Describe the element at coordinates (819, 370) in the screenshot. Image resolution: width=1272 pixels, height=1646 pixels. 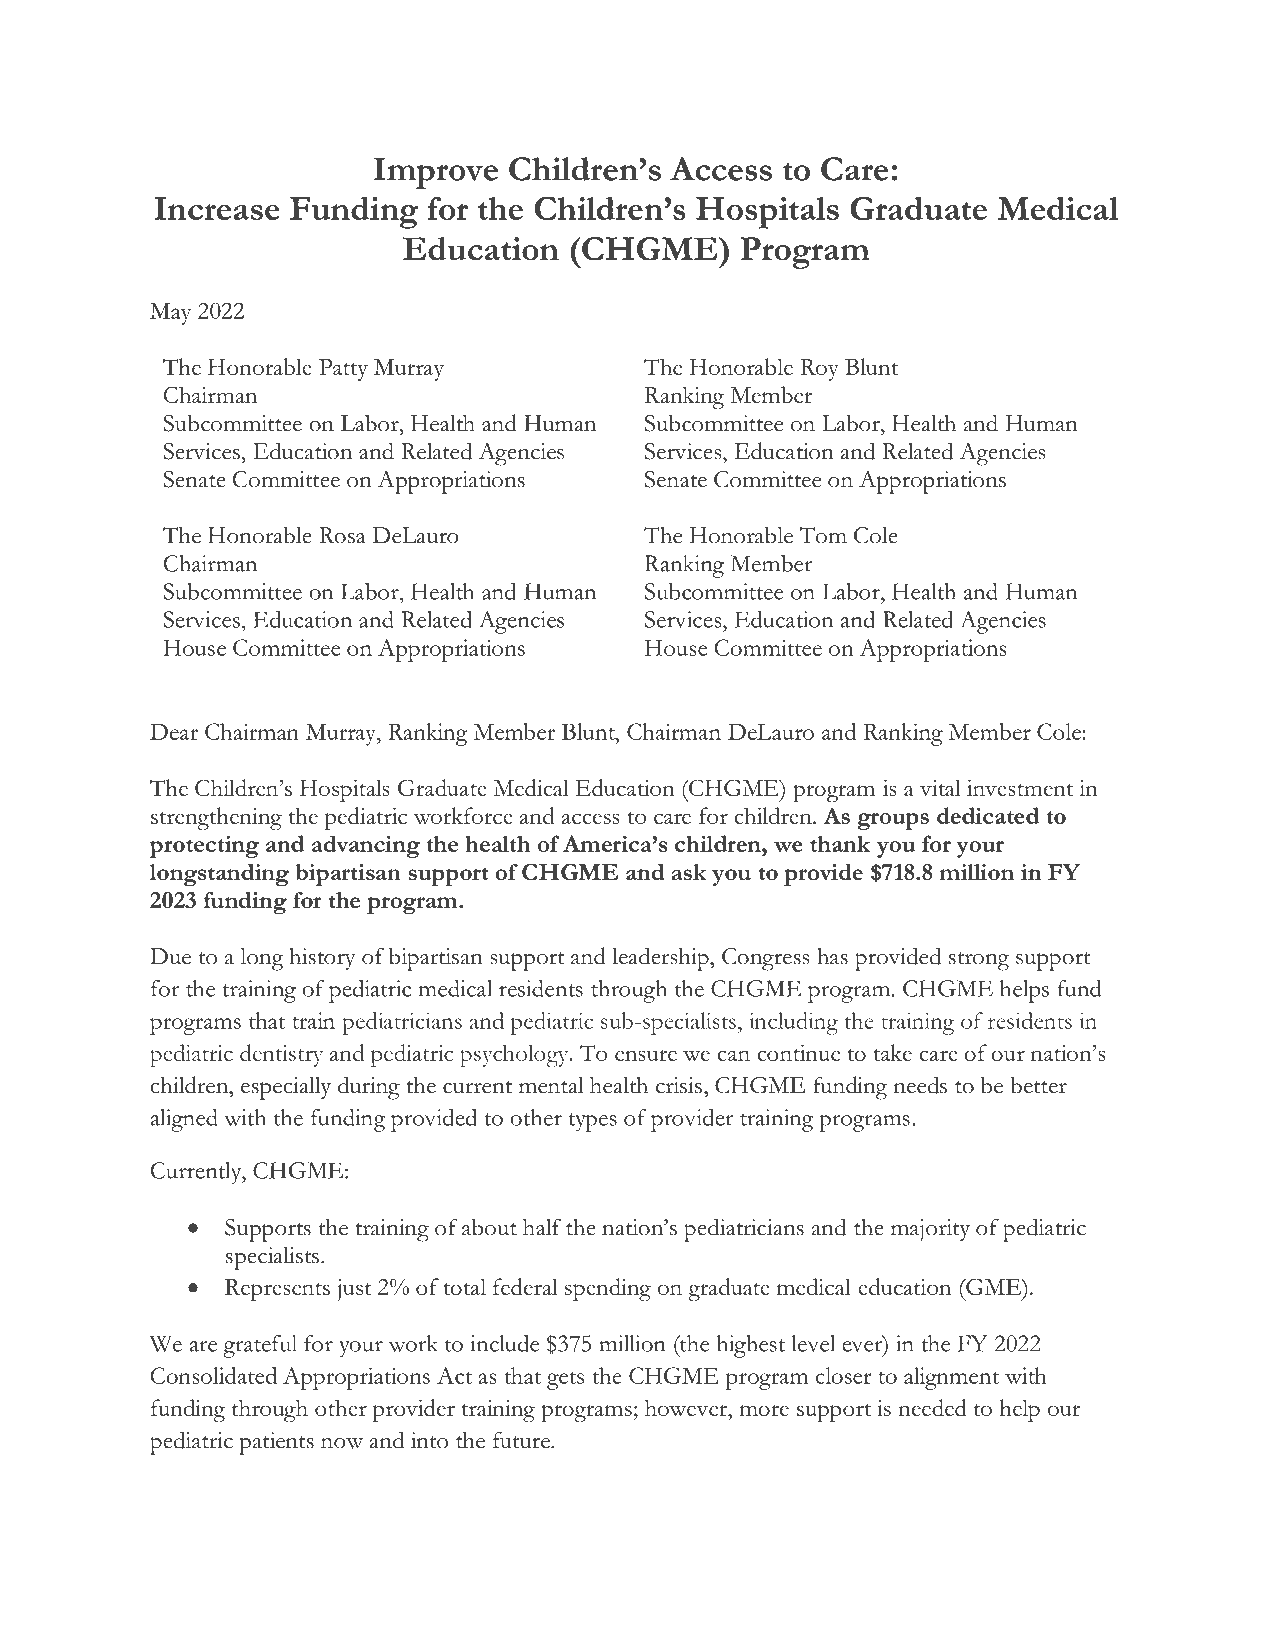
I see `Roy` at that location.
